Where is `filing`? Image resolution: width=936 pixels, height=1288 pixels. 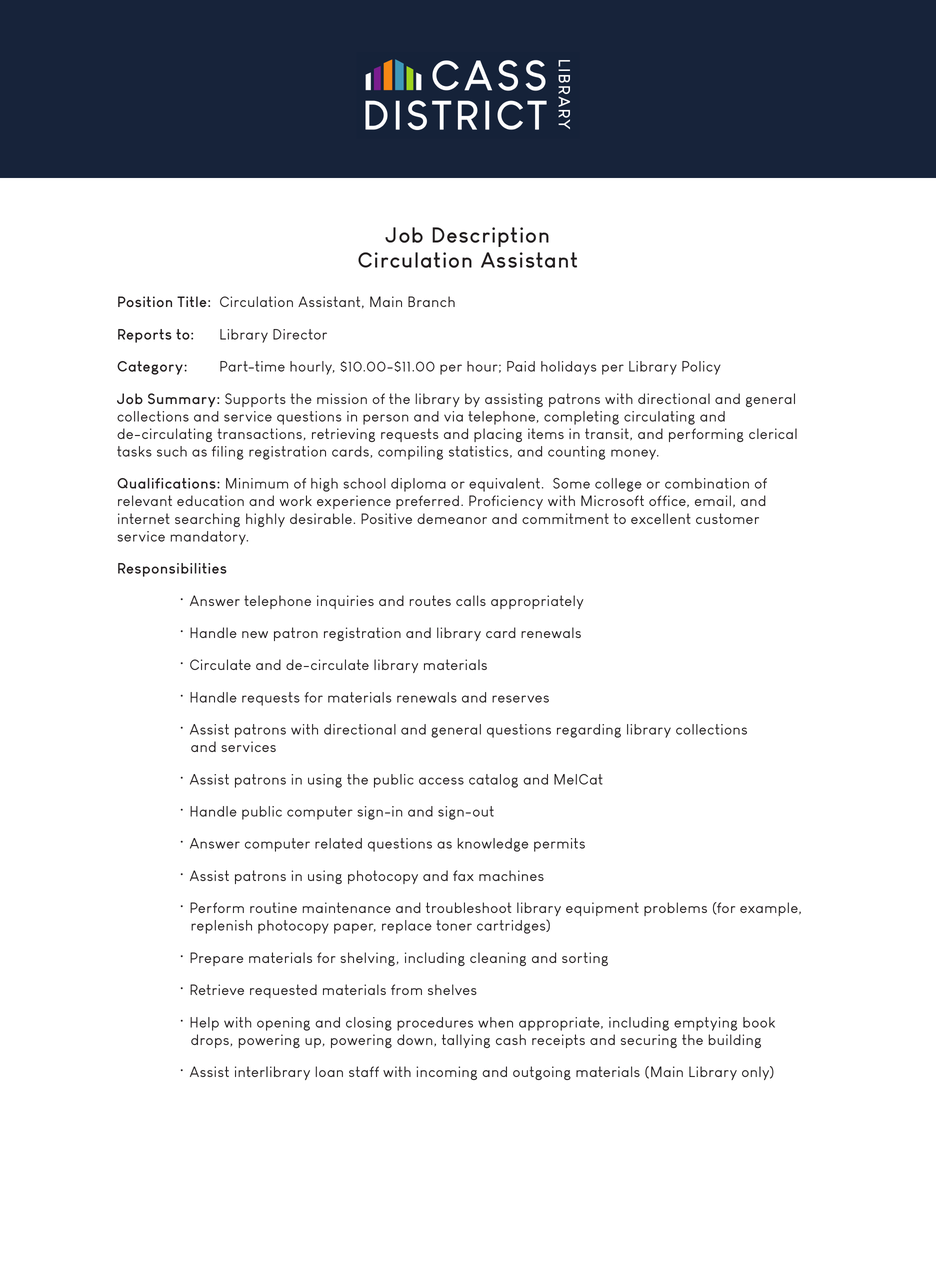
filing is located at coordinates (228, 453).
